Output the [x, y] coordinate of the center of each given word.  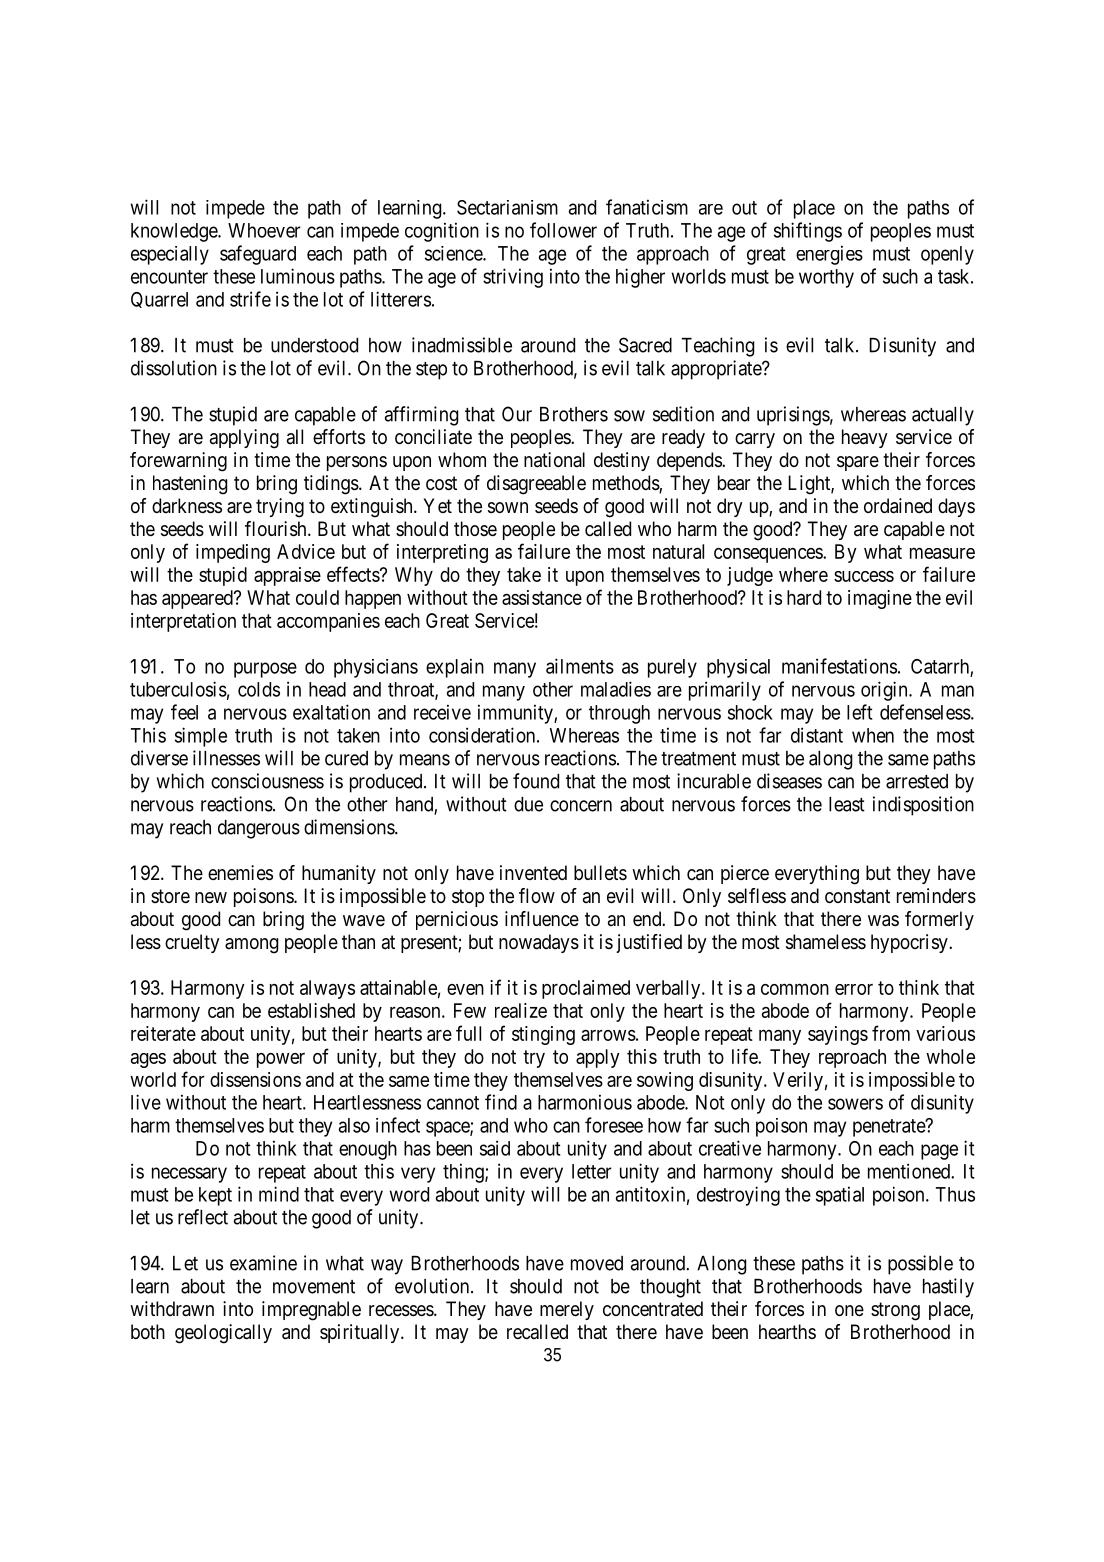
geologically [223, 1334]
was [883, 921]
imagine [880, 599]
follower [563, 230]
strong [895, 1311]
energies [829, 255]
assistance [542, 597]
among [251, 946]
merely [567, 1310]
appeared [198, 599]
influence [542, 919]
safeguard [258, 255]
